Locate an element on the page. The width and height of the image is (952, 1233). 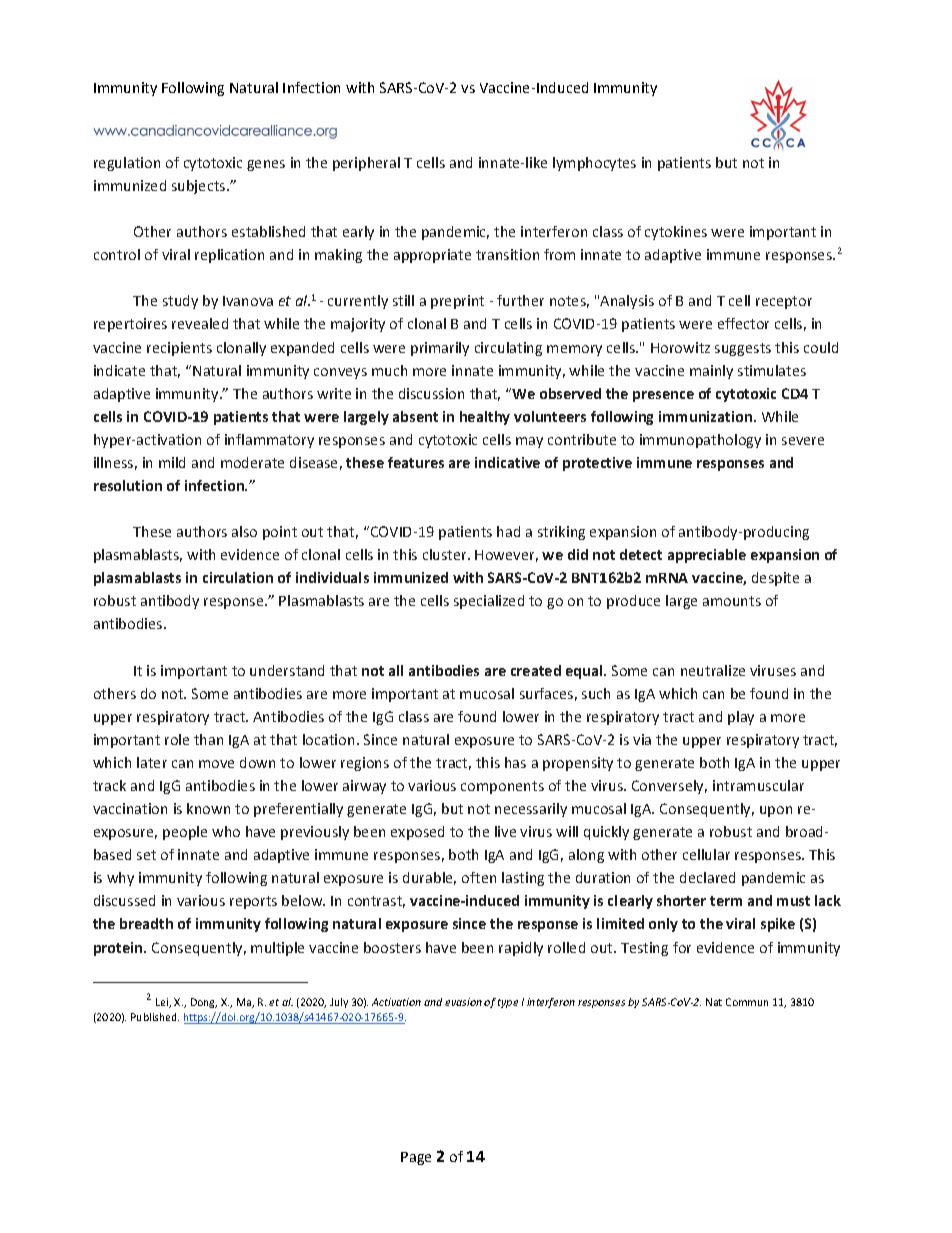
healthy is located at coordinates (485, 418).
